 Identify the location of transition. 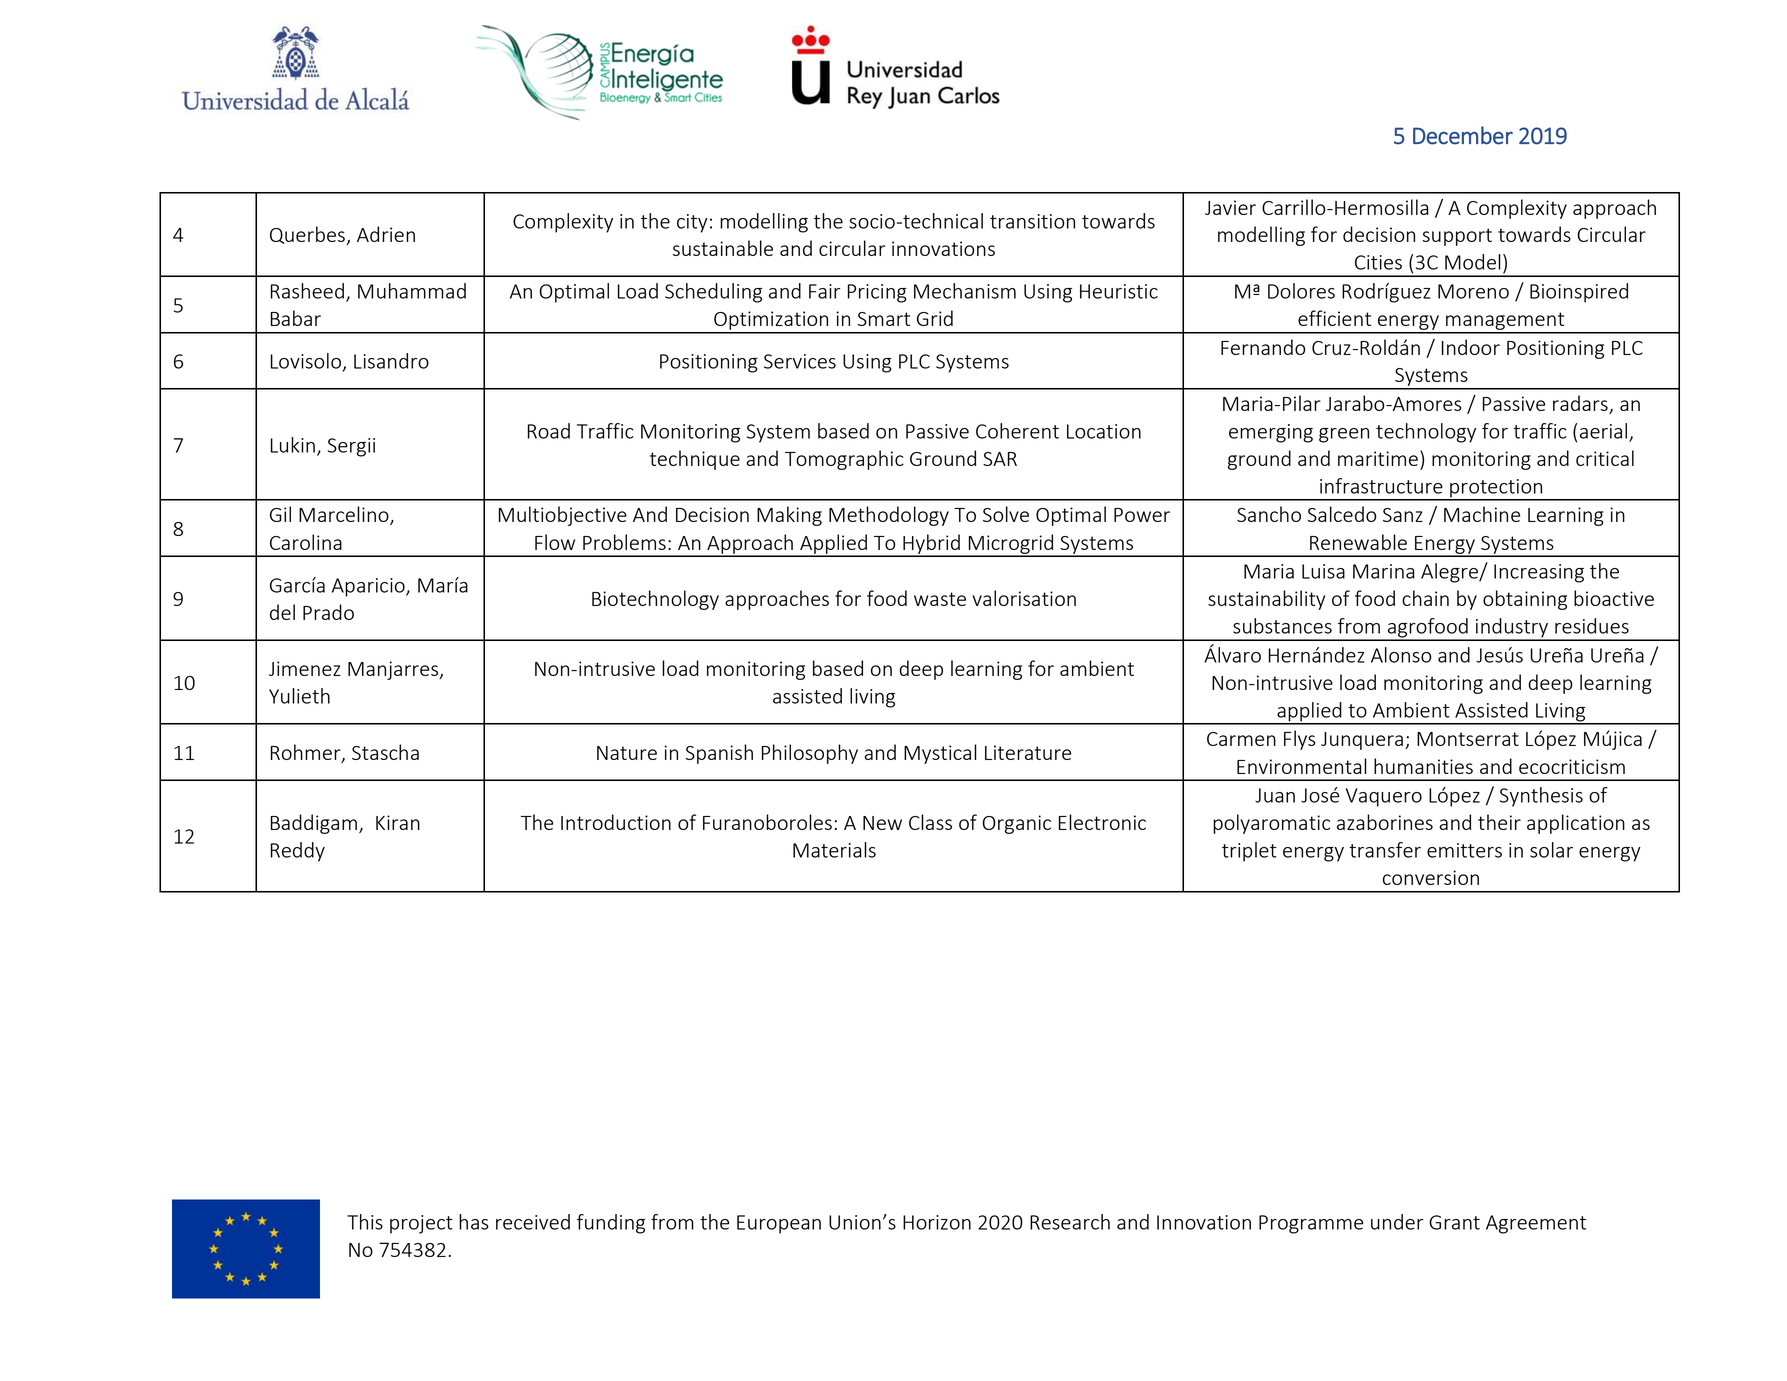
(1032, 221).
